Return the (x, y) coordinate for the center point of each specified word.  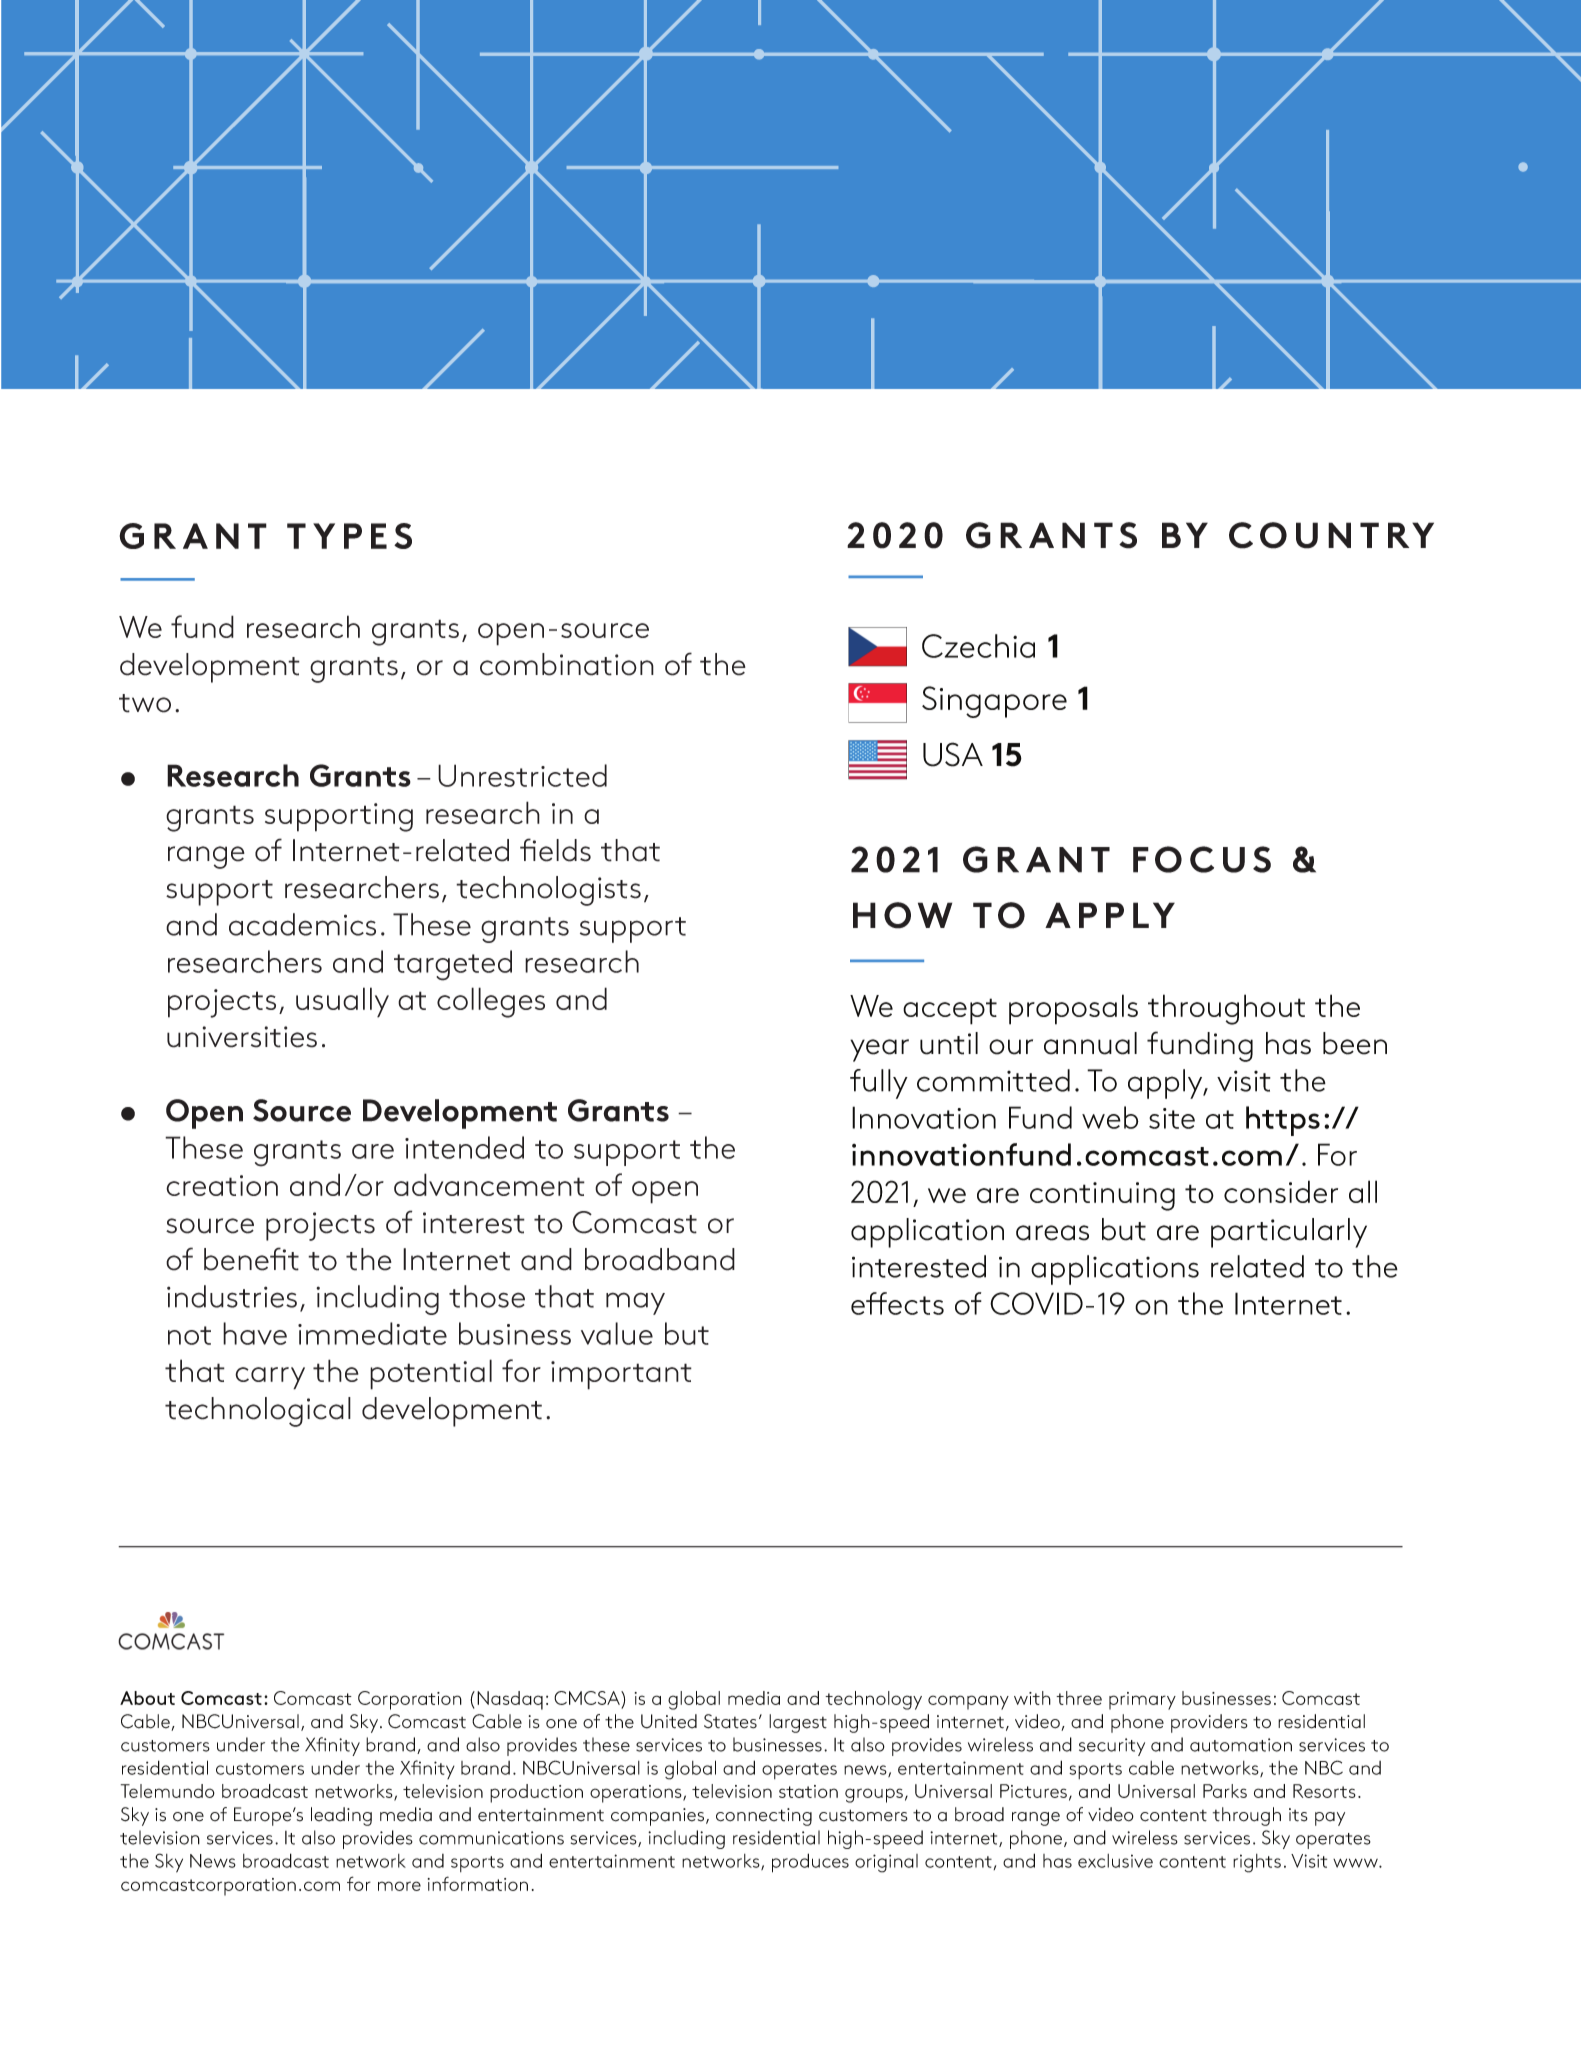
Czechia (978, 646)
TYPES (349, 536)
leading (341, 1816)
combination (567, 664)
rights (1257, 1863)
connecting (764, 1817)
